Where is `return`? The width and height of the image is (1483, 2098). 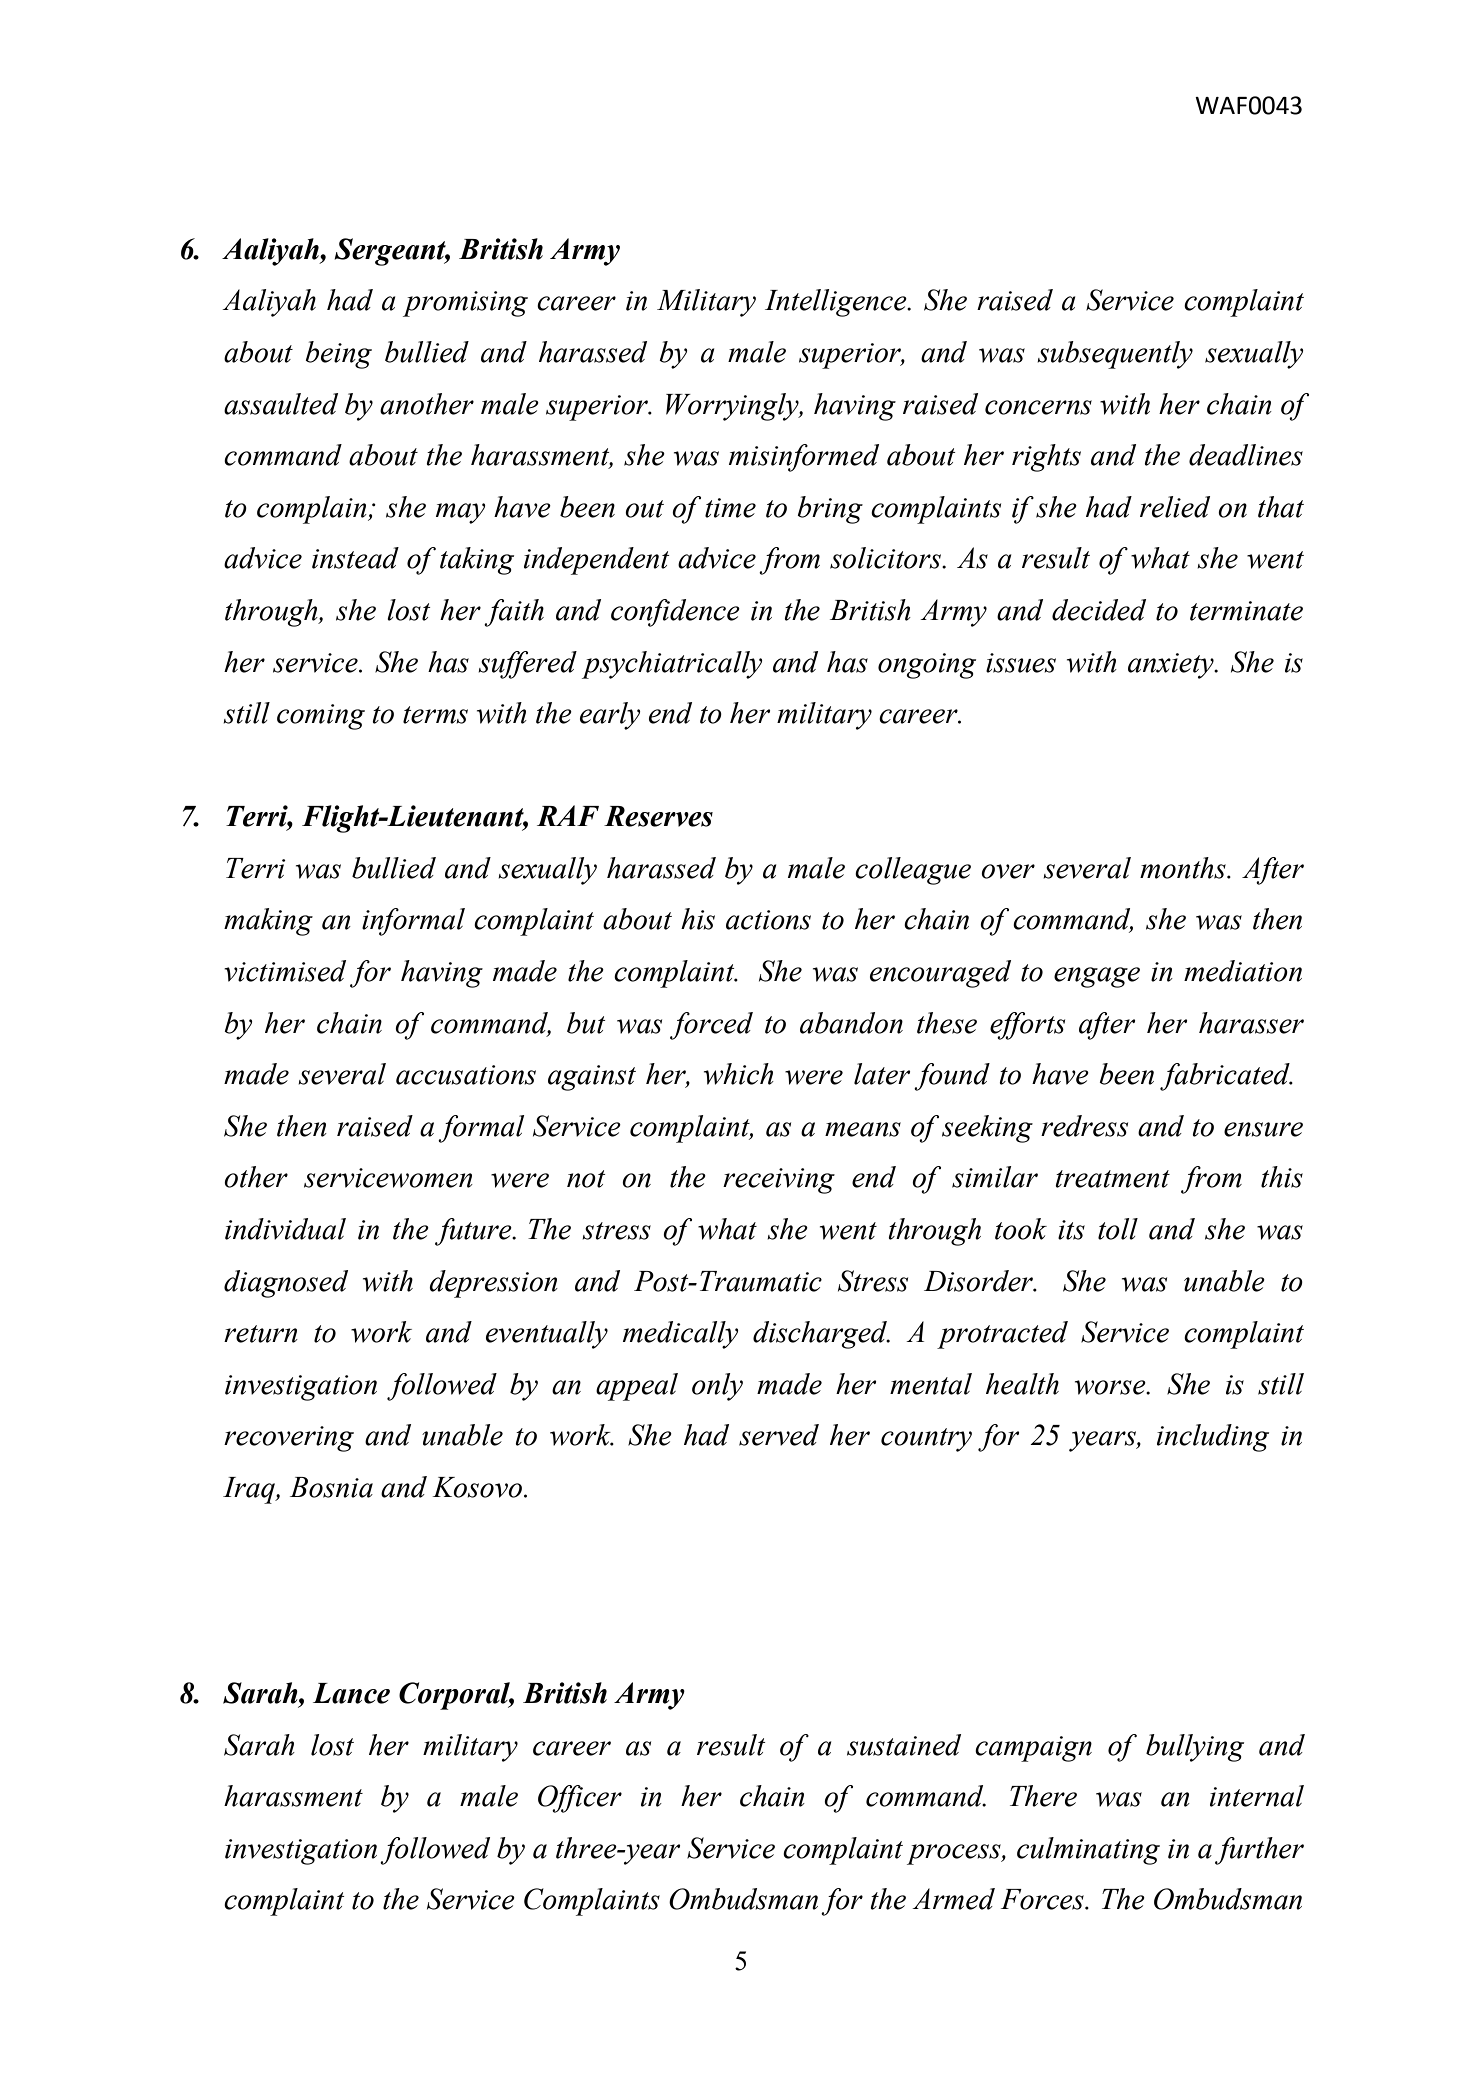
return is located at coordinates (261, 1334).
